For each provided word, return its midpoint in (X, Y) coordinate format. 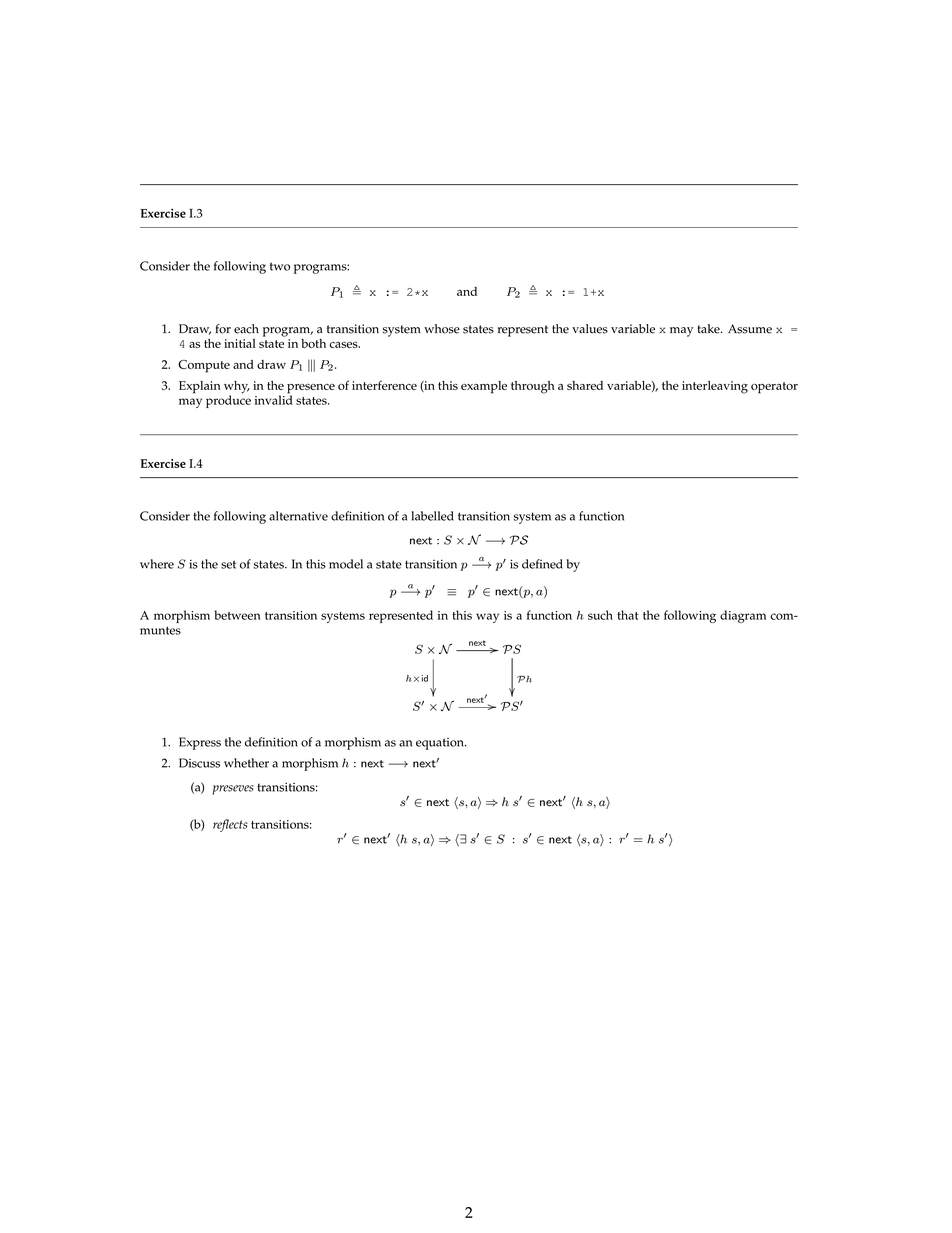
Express (200, 743)
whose (442, 329)
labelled (432, 516)
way (487, 618)
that (628, 615)
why (237, 388)
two (280, 266)
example (484, 387)
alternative (298, 516)
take (709, 329)
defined (542, 564)
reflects (230, 825)
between (238, 615)
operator (774, 388)
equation (441, 744)
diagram (743, 616)
